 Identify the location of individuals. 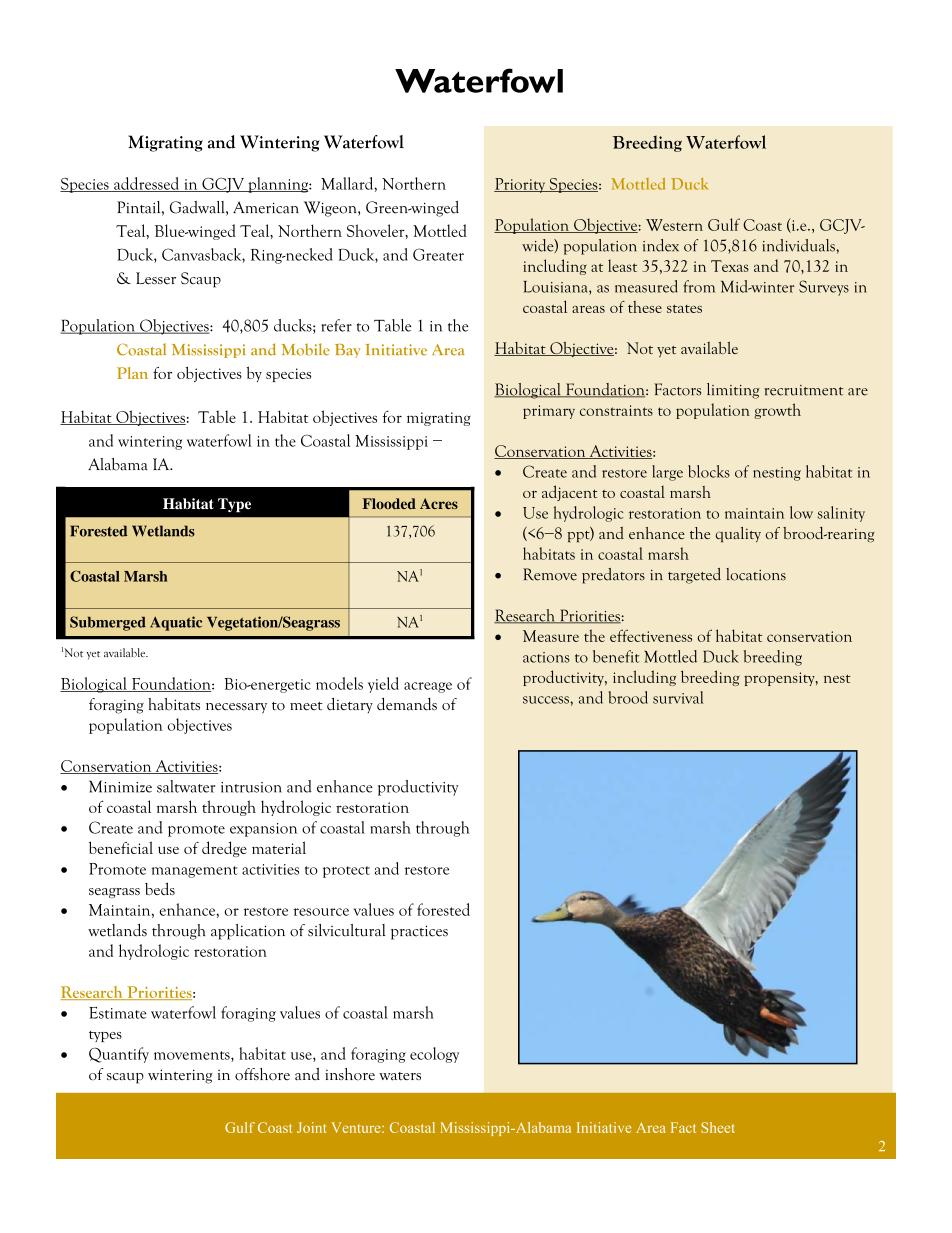
(799, 245).
